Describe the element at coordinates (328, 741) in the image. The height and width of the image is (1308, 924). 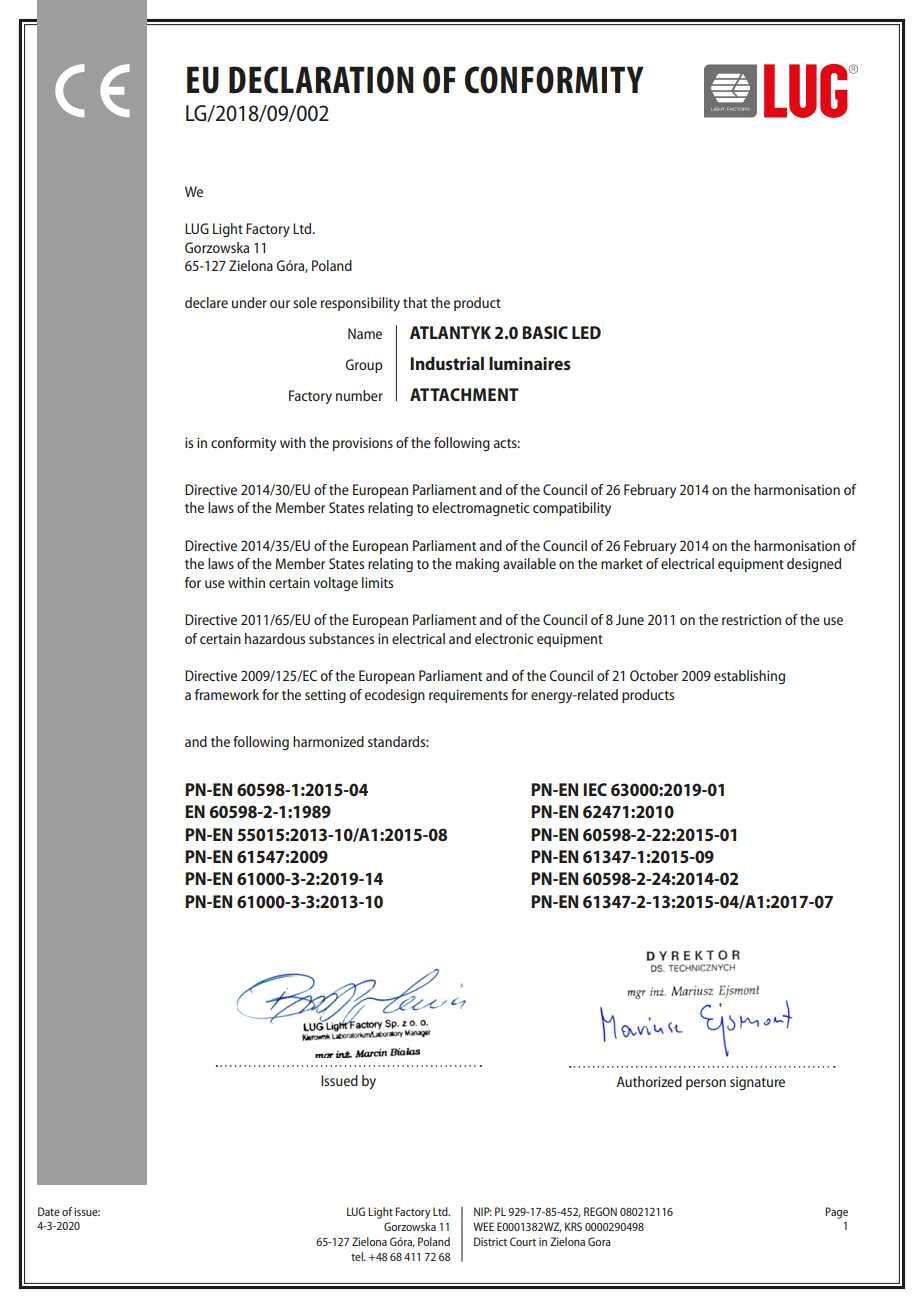
I see `harmonized` at that location.
